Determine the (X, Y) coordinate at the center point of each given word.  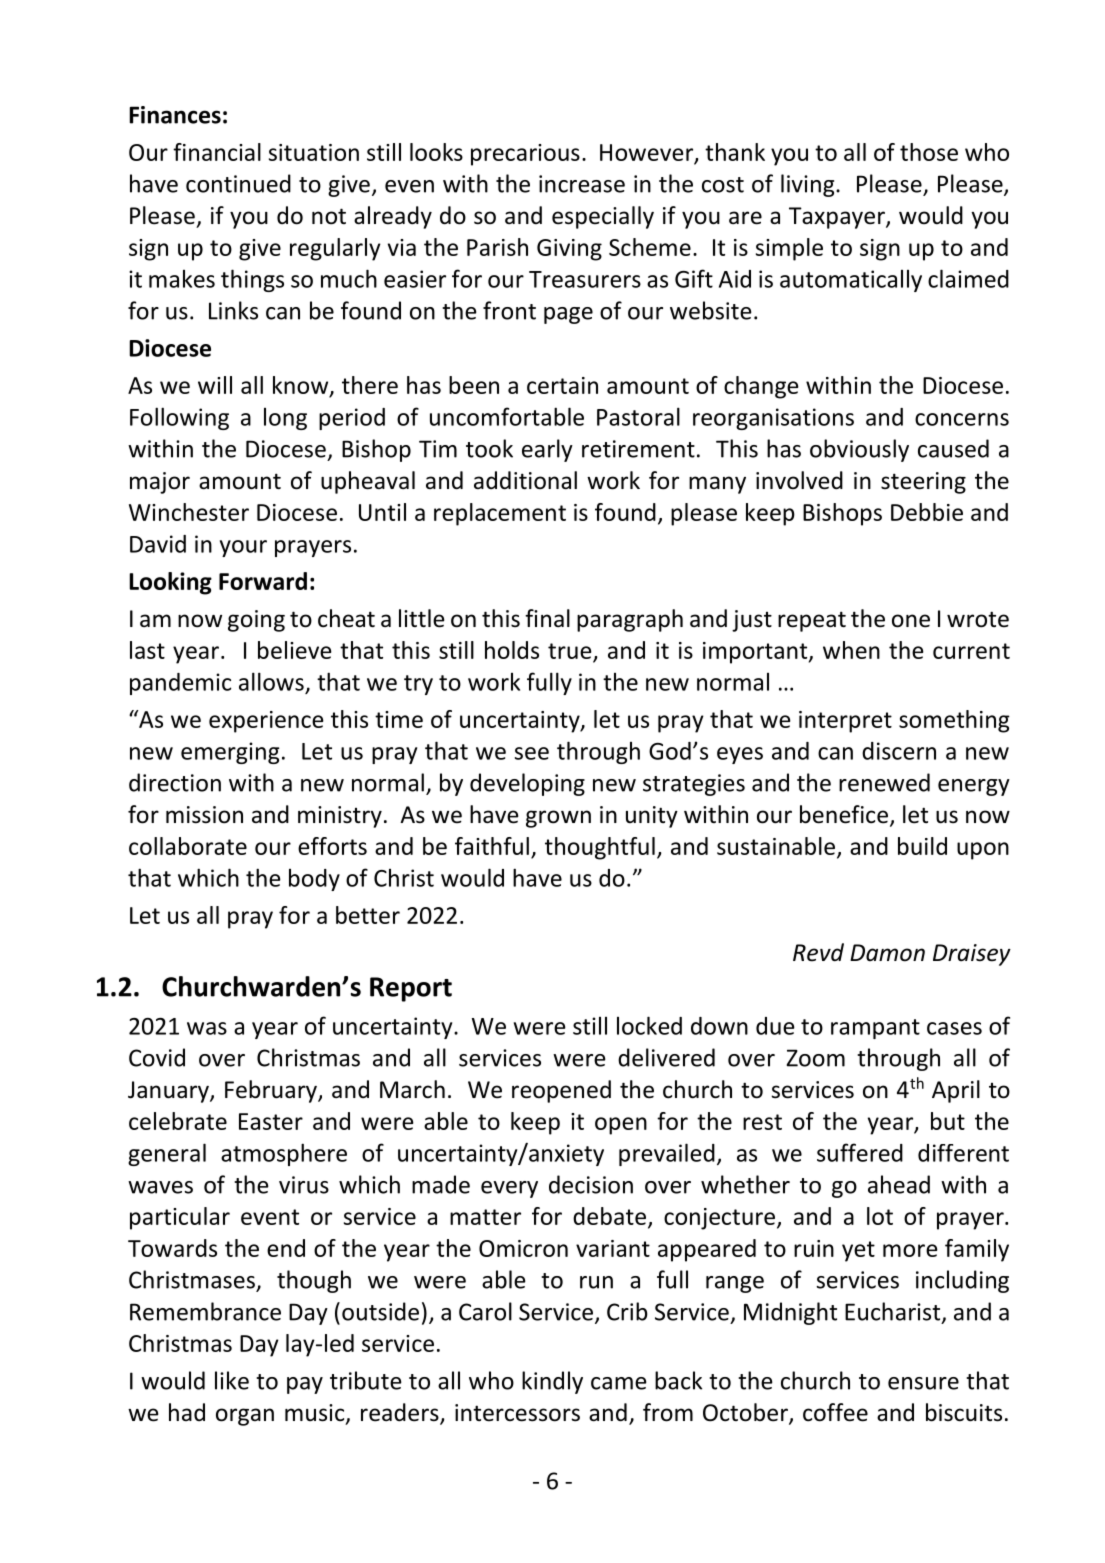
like (232, 1380)
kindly (552, 1382)
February (272, 1091)
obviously (859, 450)
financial (217, 152)
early (547, 450)
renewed (884, 782)
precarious (525, 155)
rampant (875, 1029)
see (532, 753)
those (929, 152)
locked (649, 1025)
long (285, 419)
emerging (230, 753)
